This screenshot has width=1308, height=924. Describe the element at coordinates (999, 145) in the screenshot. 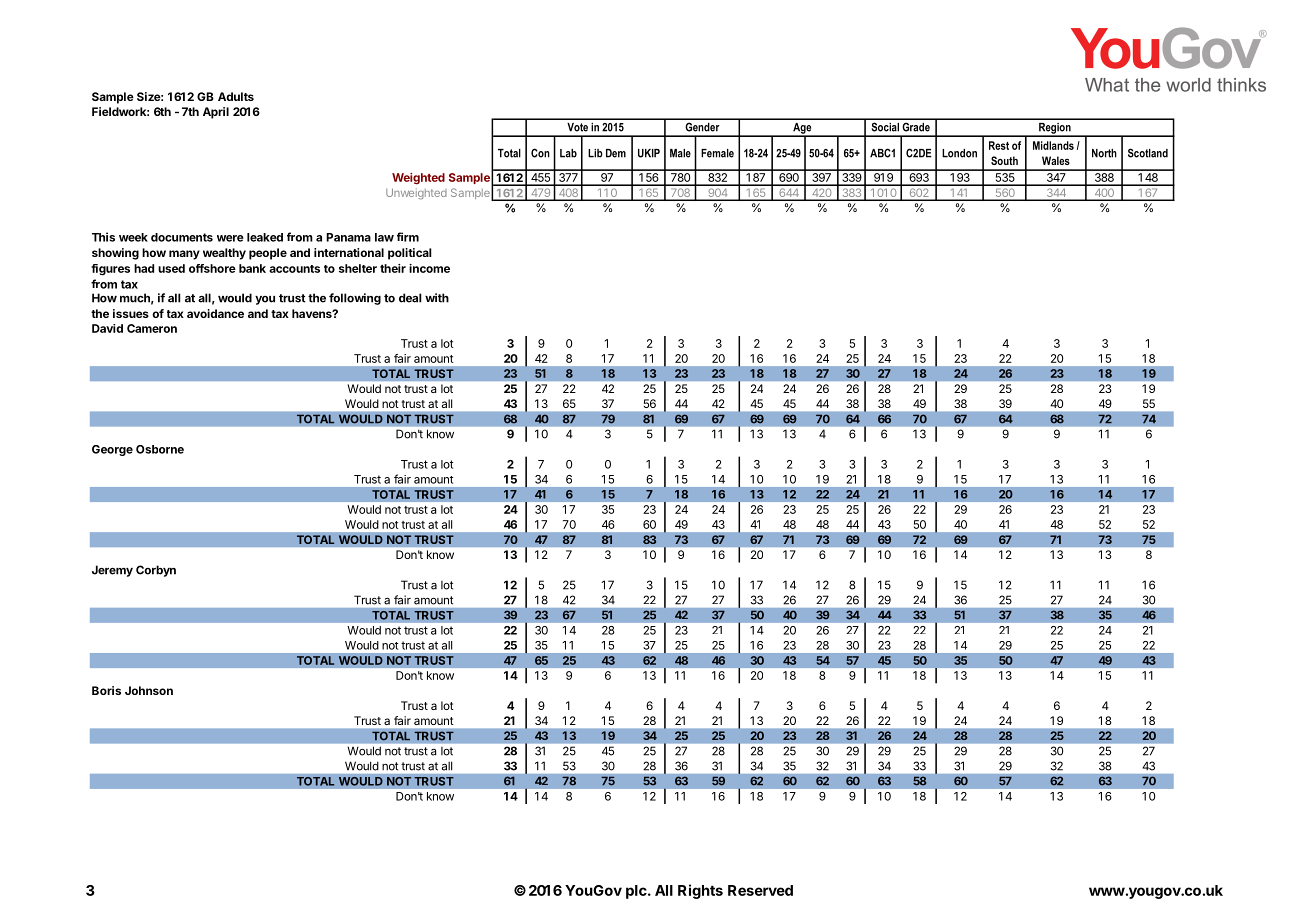

I see `Rest` at that location.
